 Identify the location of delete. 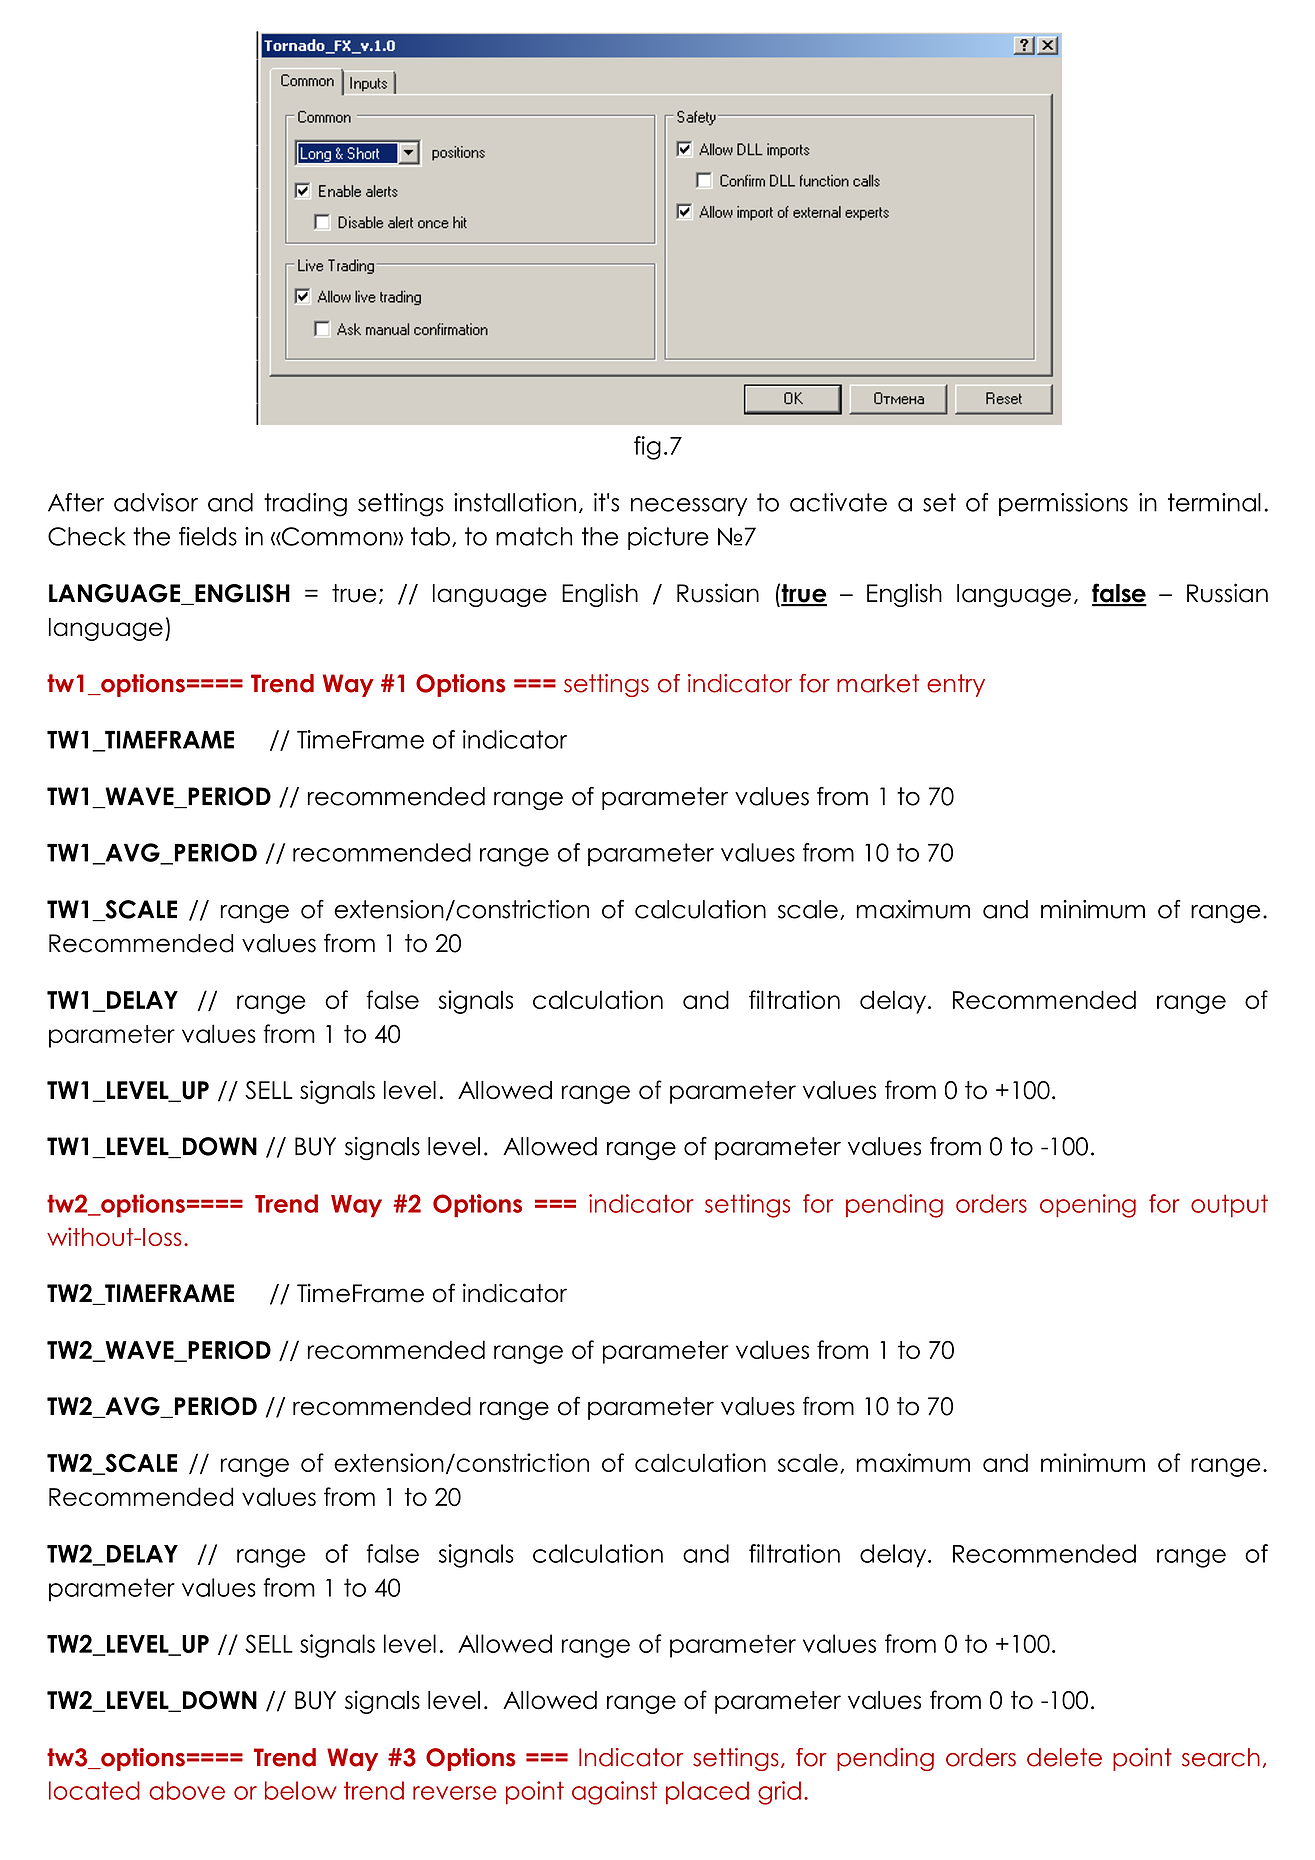
(1064, 1757).
